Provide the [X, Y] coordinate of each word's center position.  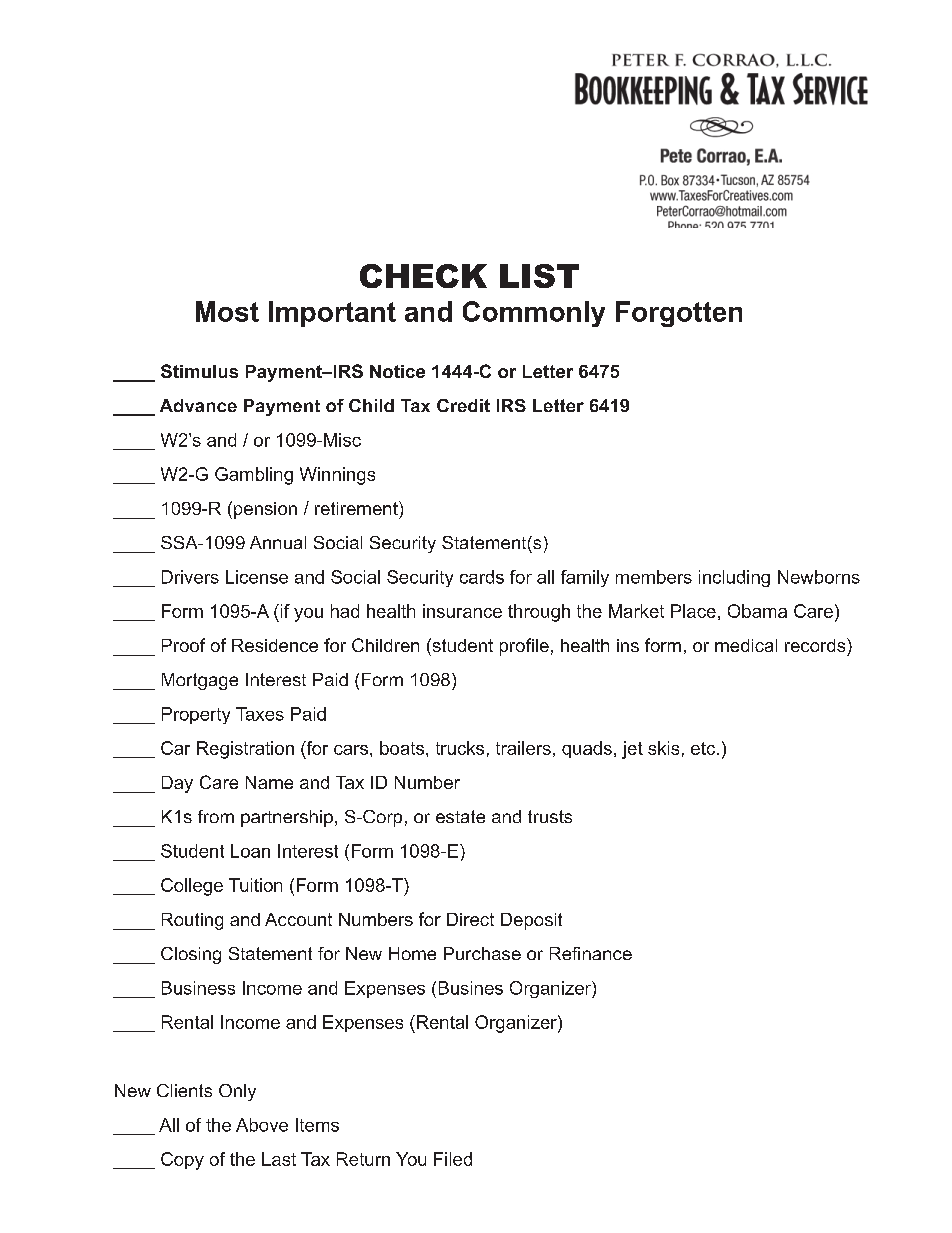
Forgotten [679, 314]
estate [460, 816]
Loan [250, 851]
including [734, 578]
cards [482, 577]
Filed [453, 1159]
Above [262, 1125]
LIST [539, 276]
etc [704, 748]
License [257, 577]
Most [227, 311]
